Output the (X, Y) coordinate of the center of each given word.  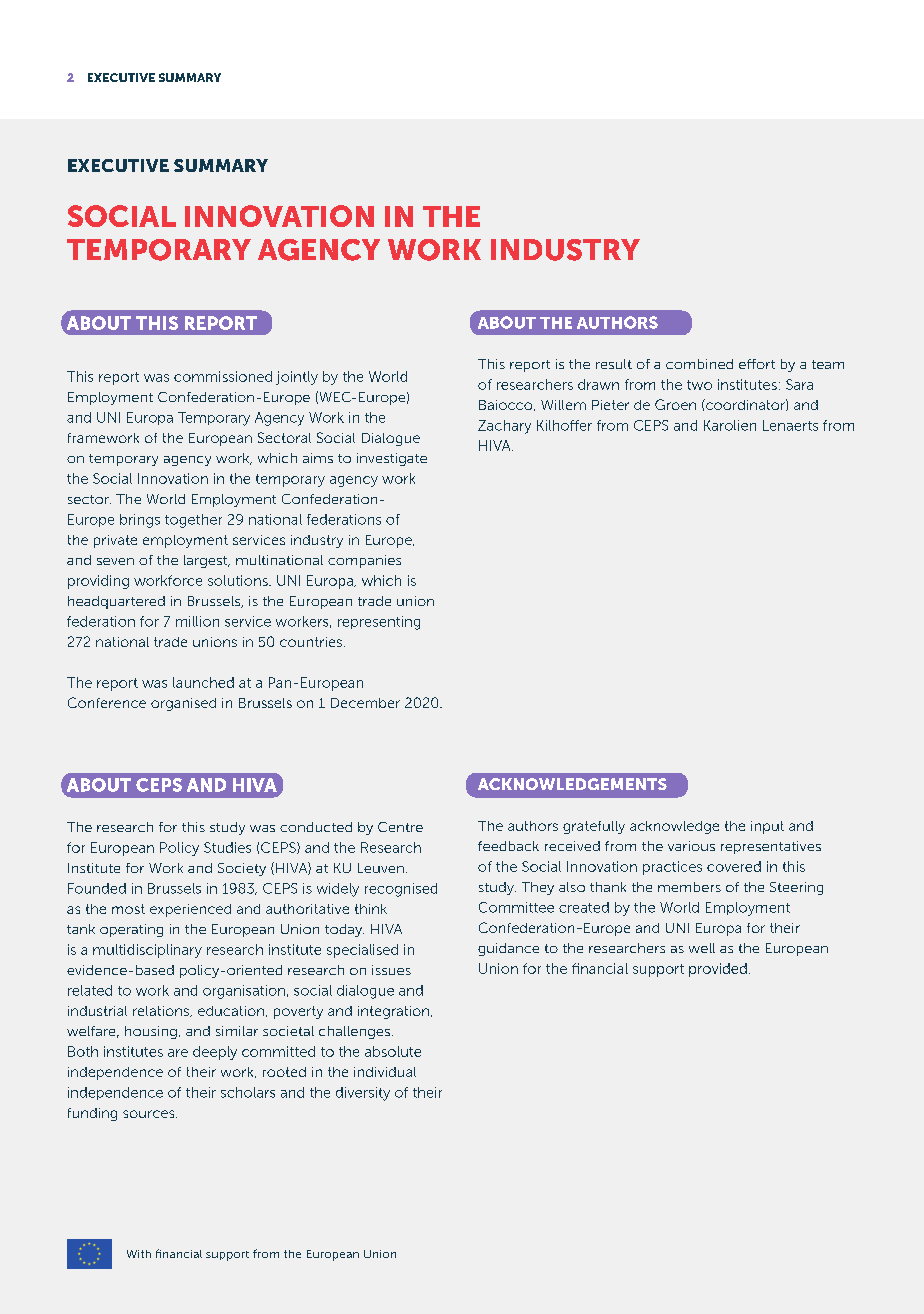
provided (718, 970)
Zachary (504, 427)
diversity (363, 1094)
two (699, 385)
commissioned (223, 376)
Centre (400, 827)
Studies (227, 847)
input (767, 827)
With (139, 1254)
